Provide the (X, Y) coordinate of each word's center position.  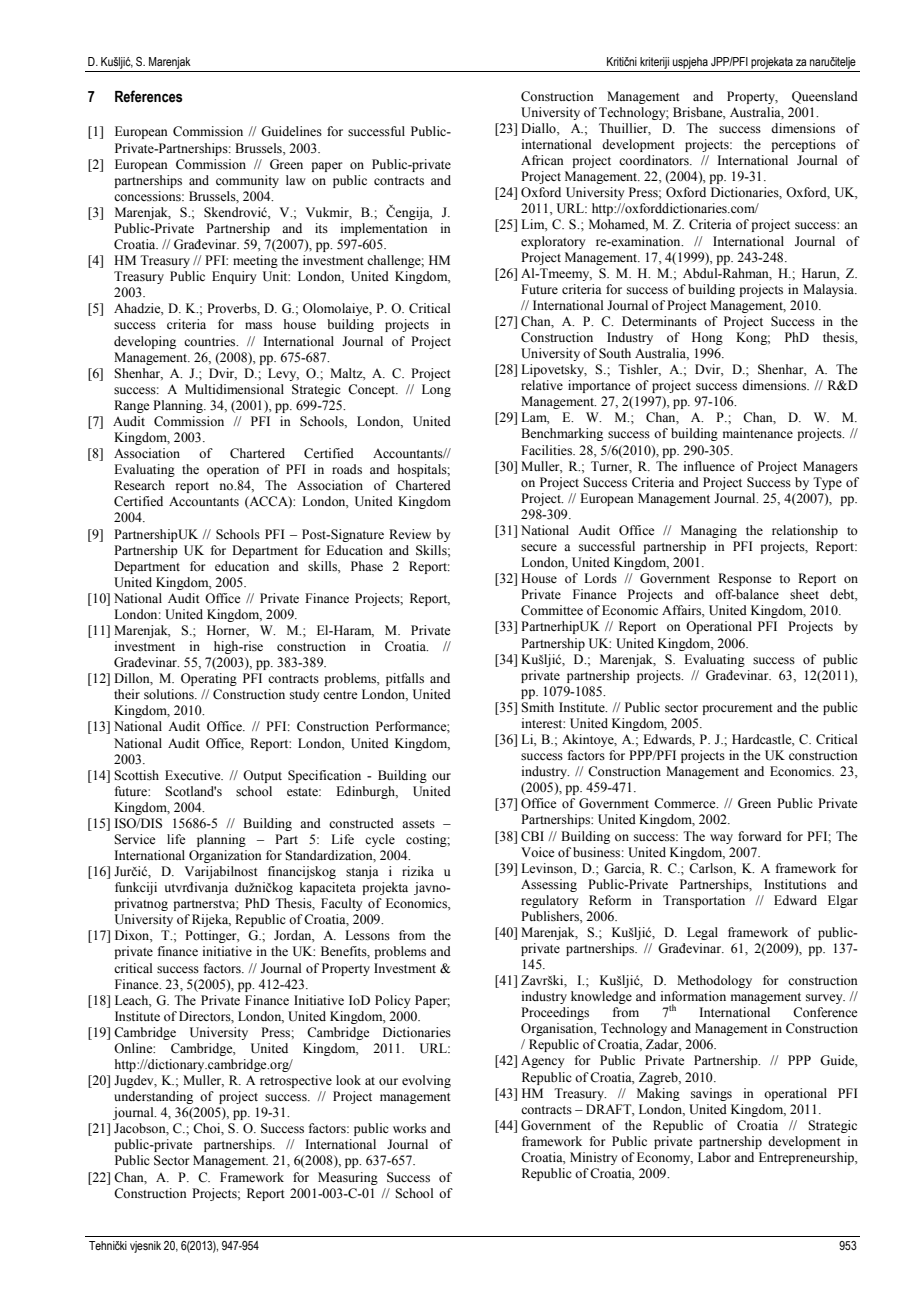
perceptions (803, 145)
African (542, 160)
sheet (804, 594)
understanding (153, 1097)
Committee (552, 610)
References (149, 96)
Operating (209, 679)
